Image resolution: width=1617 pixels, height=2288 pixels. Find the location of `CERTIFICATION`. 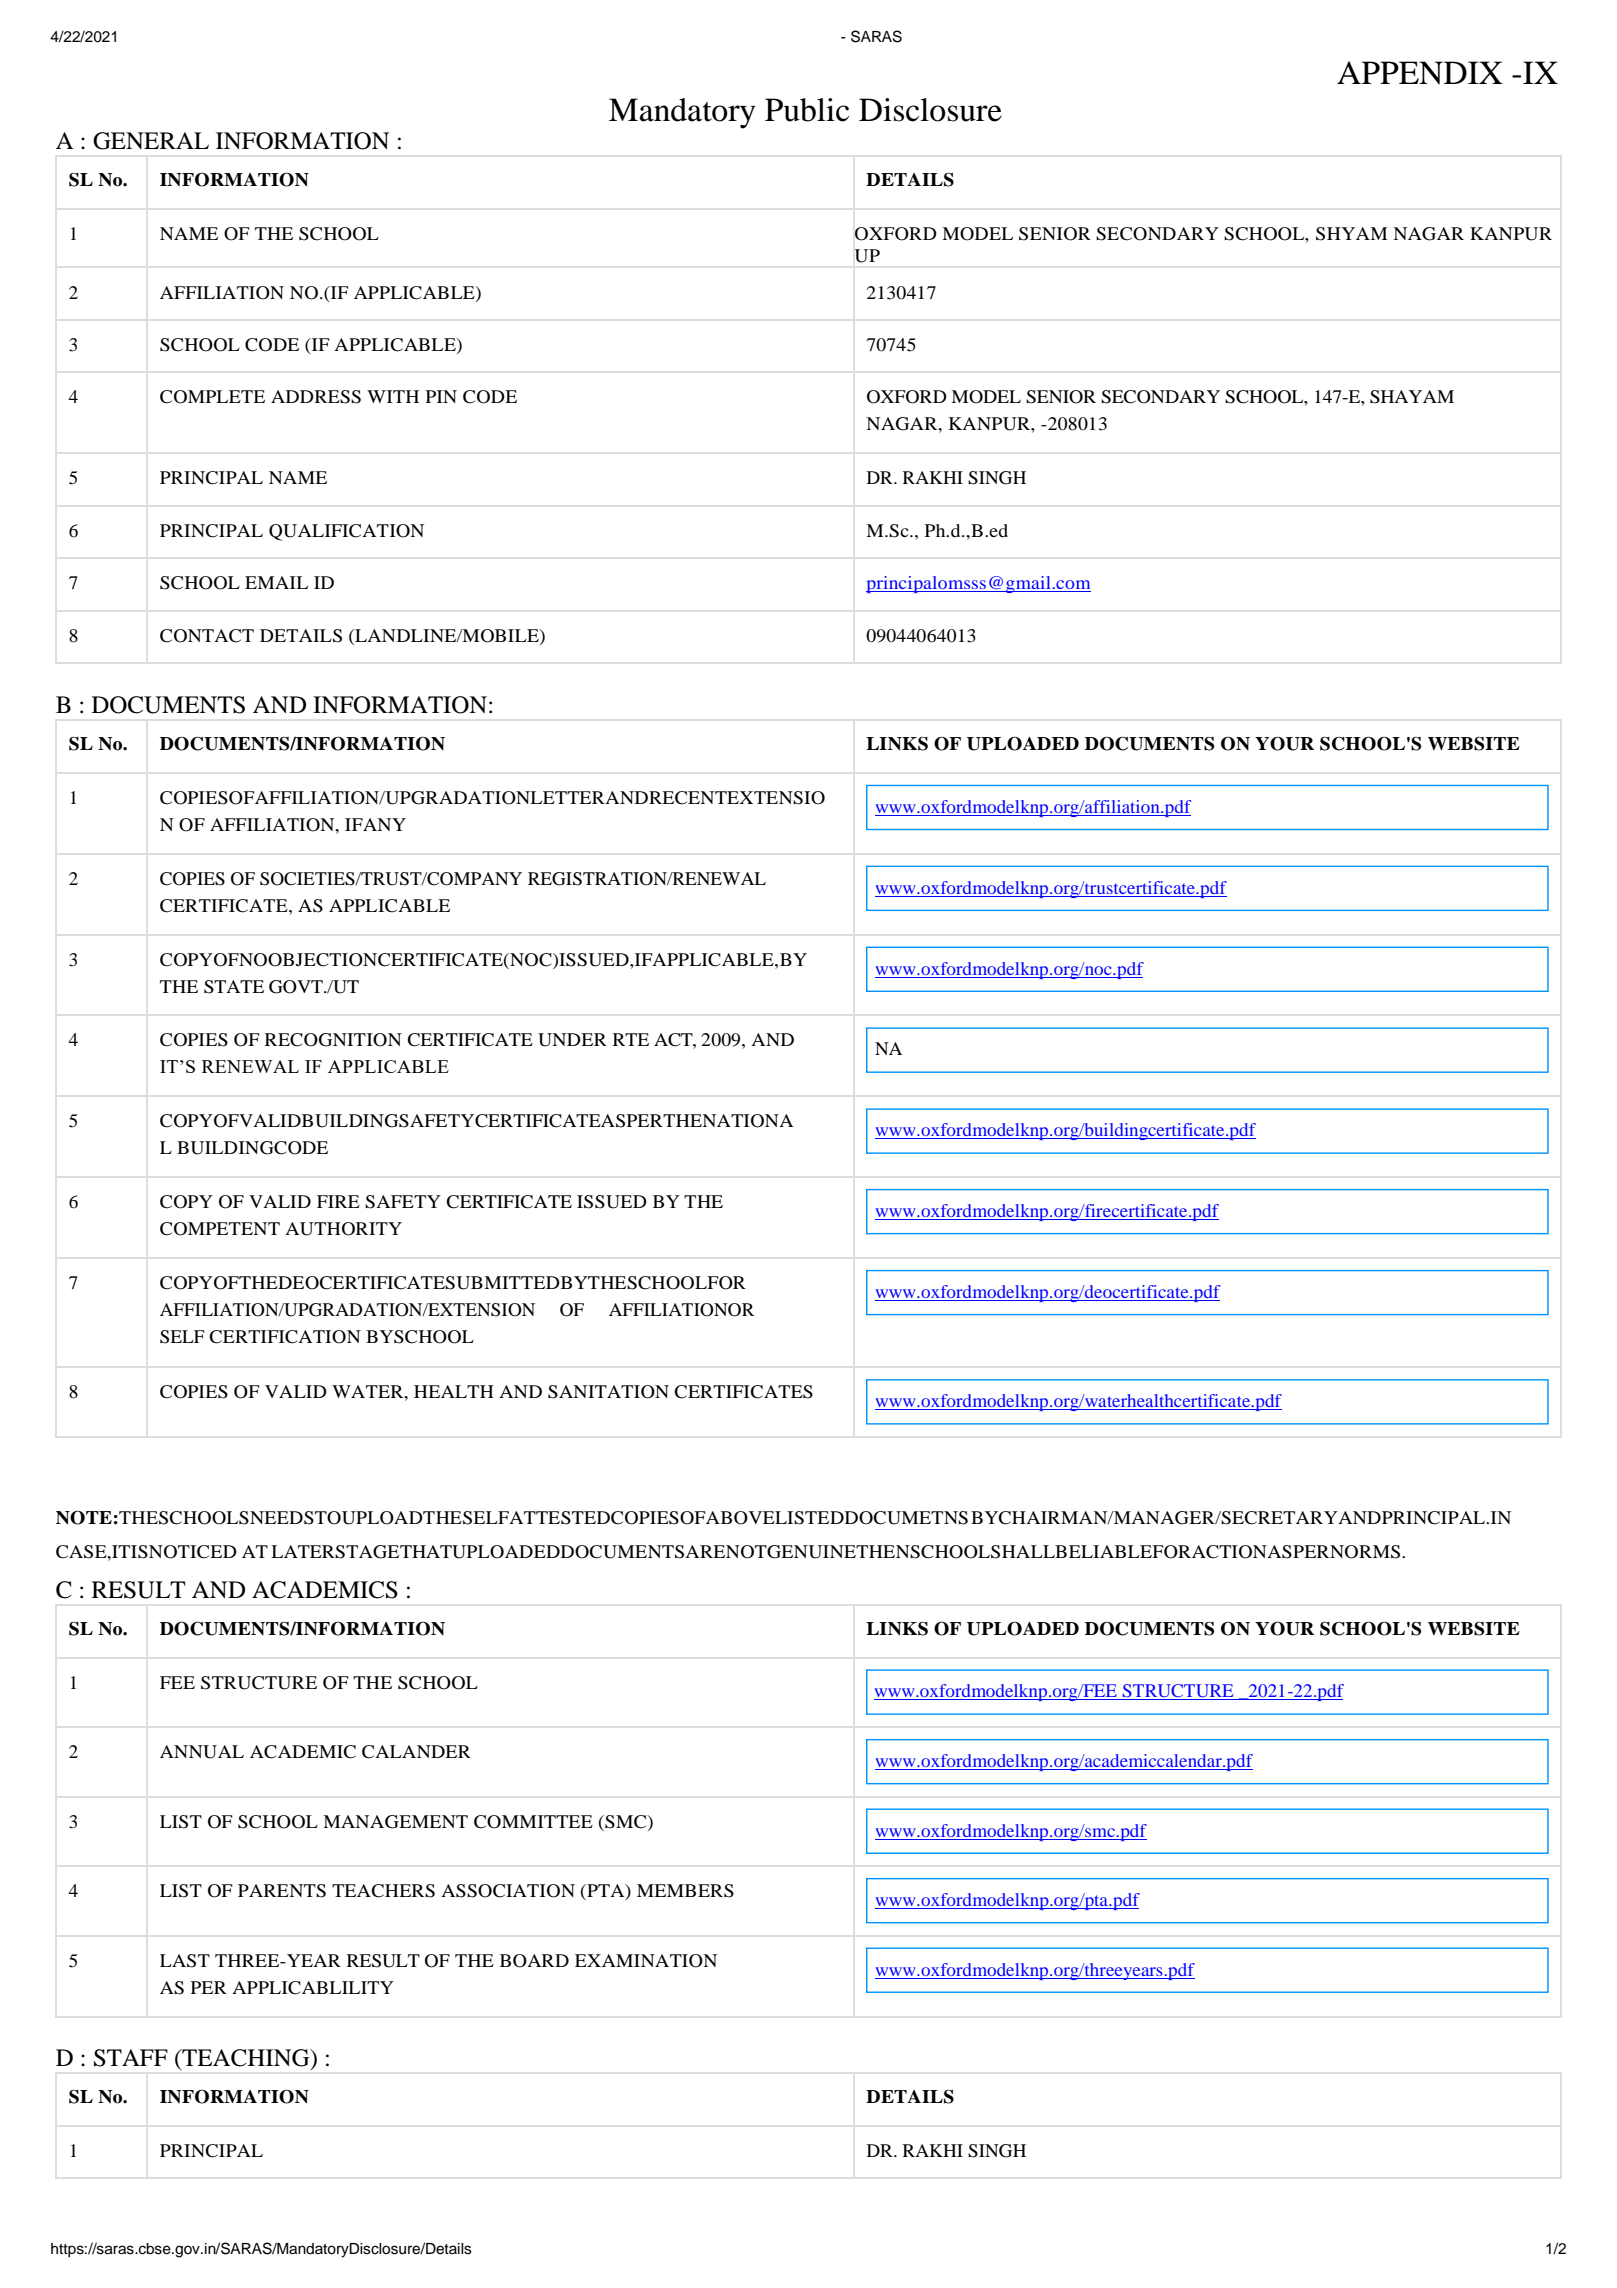

CERTIFICATION is located at coordinates (285, 1337).
